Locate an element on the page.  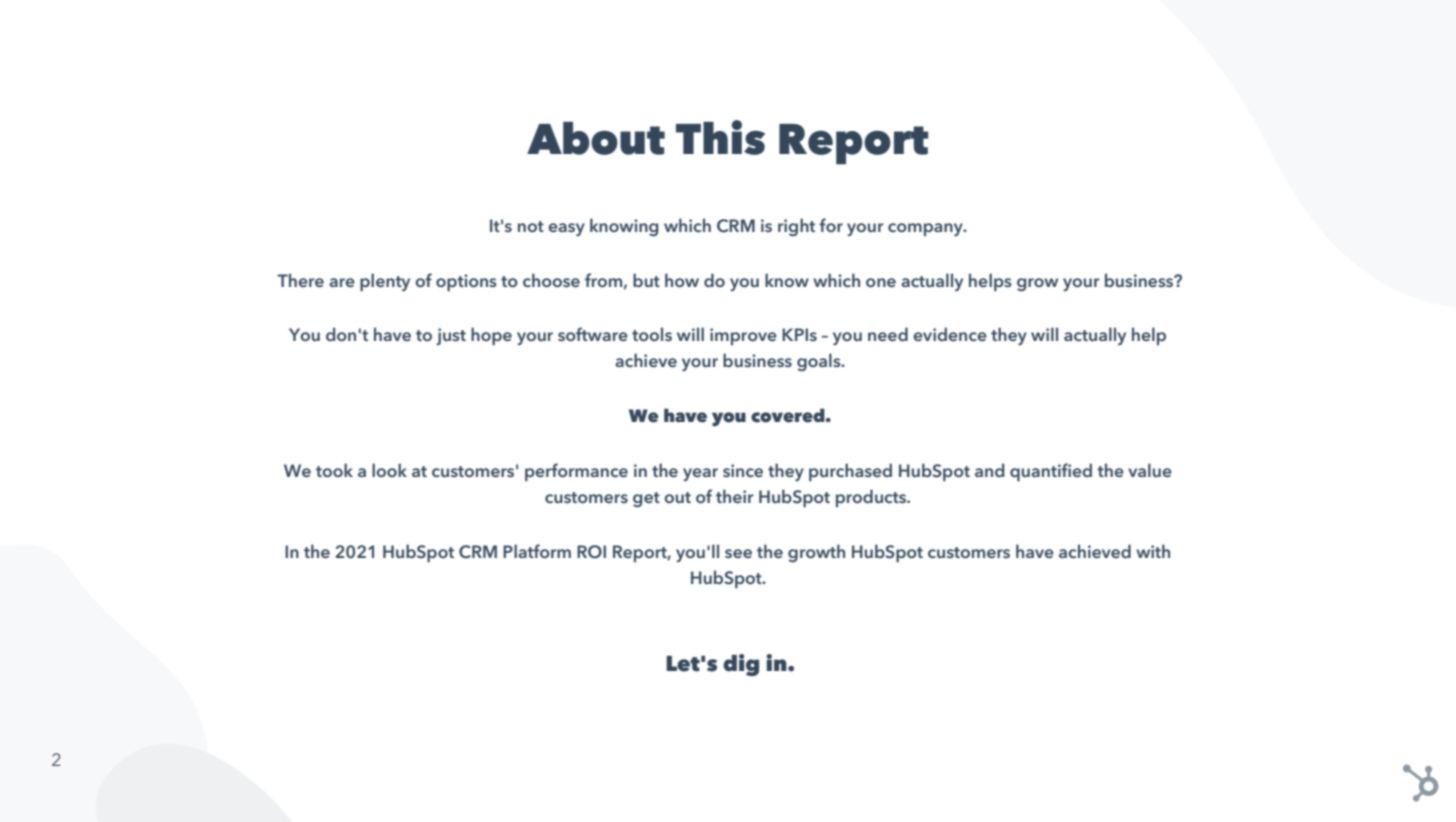
About is located at coordinates (596, 138).
